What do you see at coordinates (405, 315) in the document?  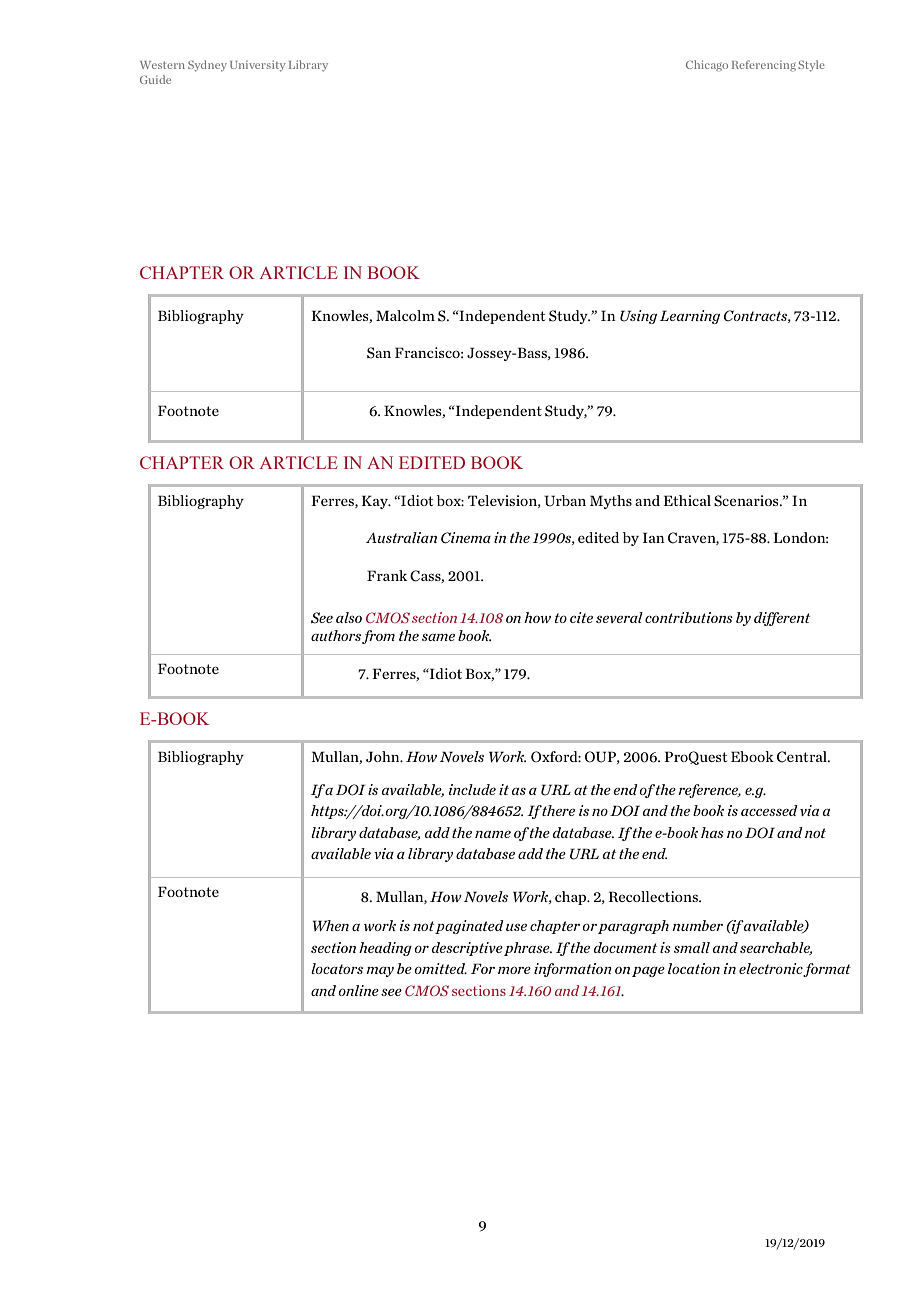 I see `Malcolm` at bounding box center [405, 315].
